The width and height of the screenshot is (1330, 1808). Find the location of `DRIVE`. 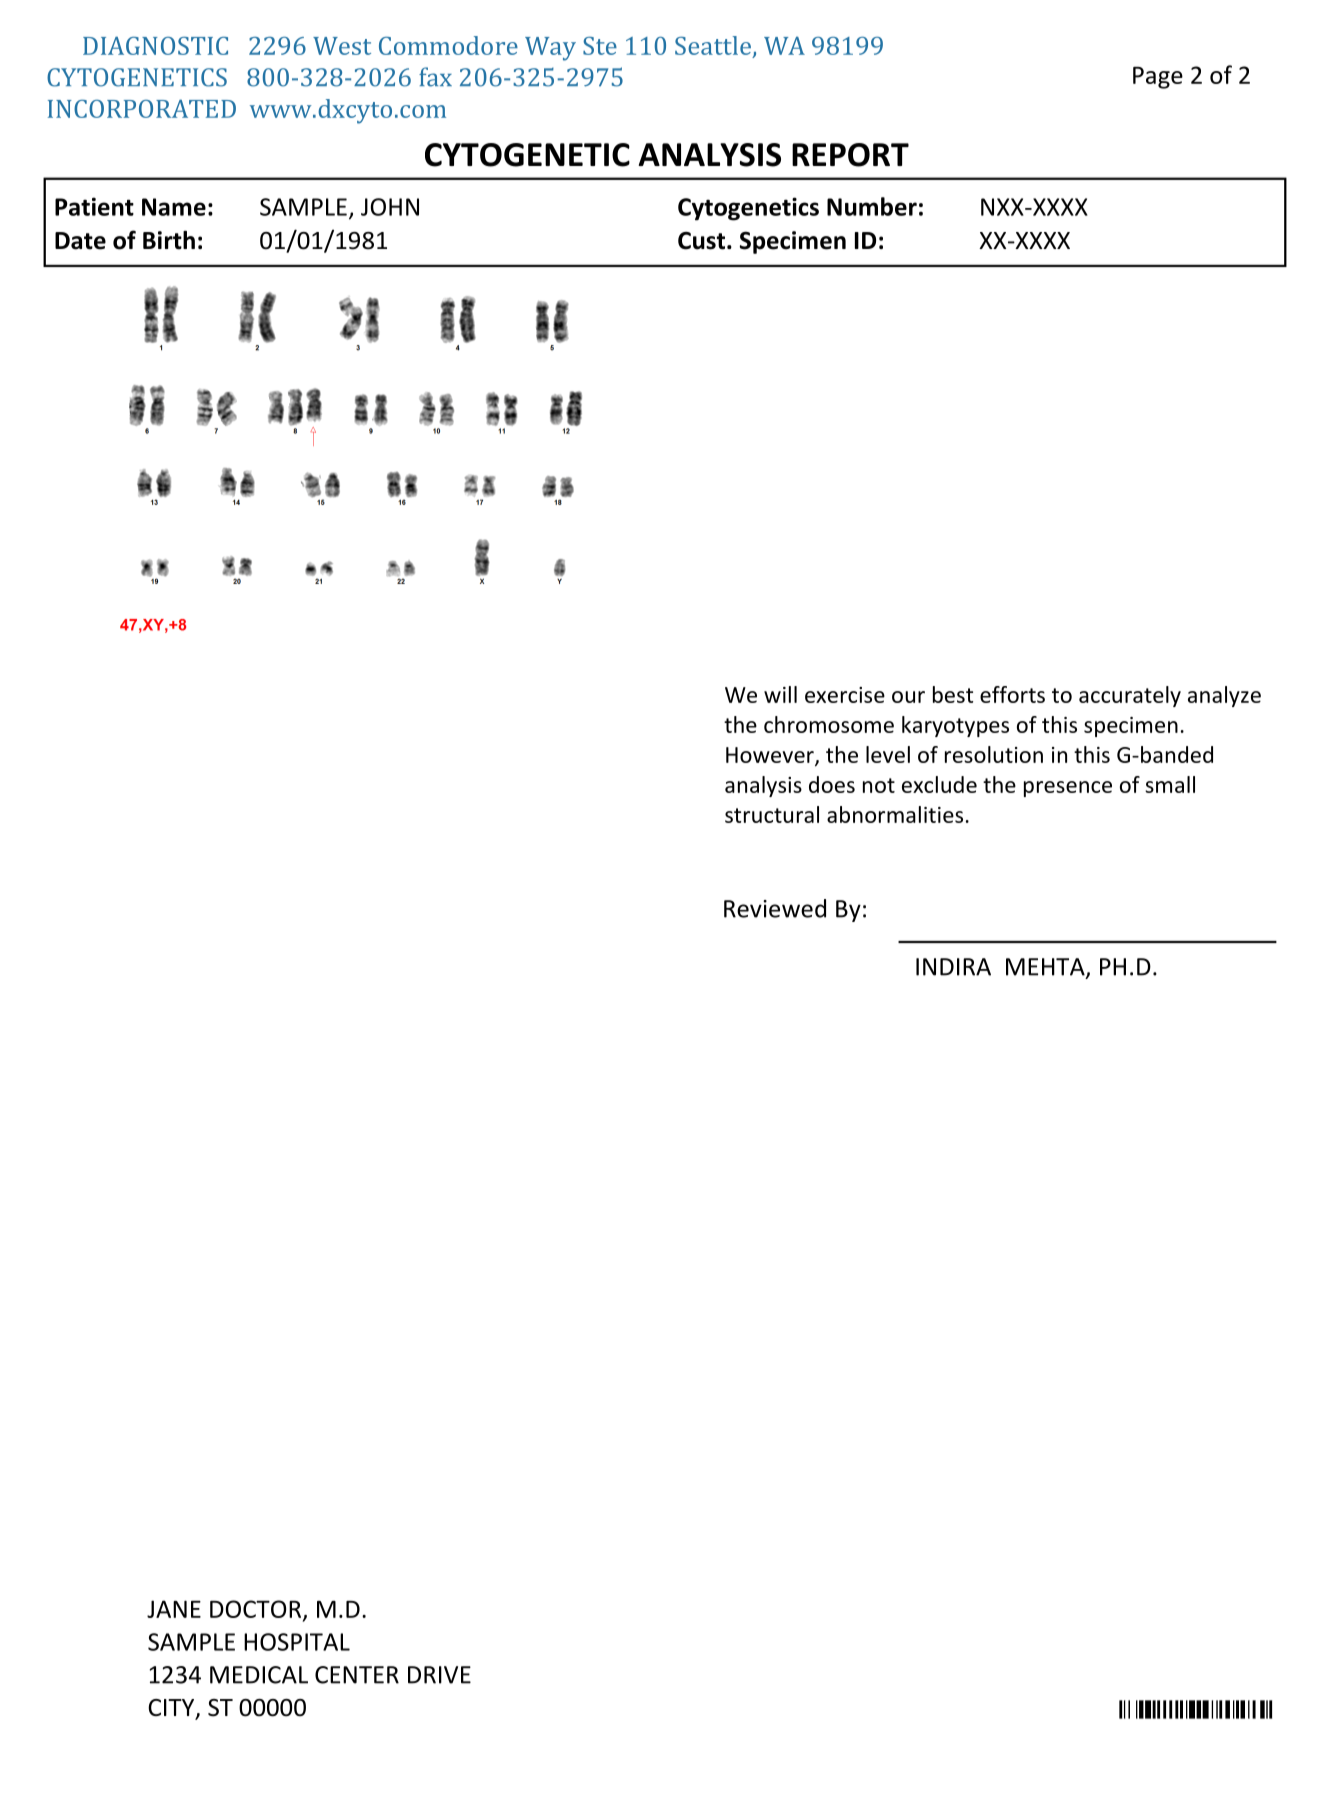

DRIVE is located at coordinates (439, 1675).
